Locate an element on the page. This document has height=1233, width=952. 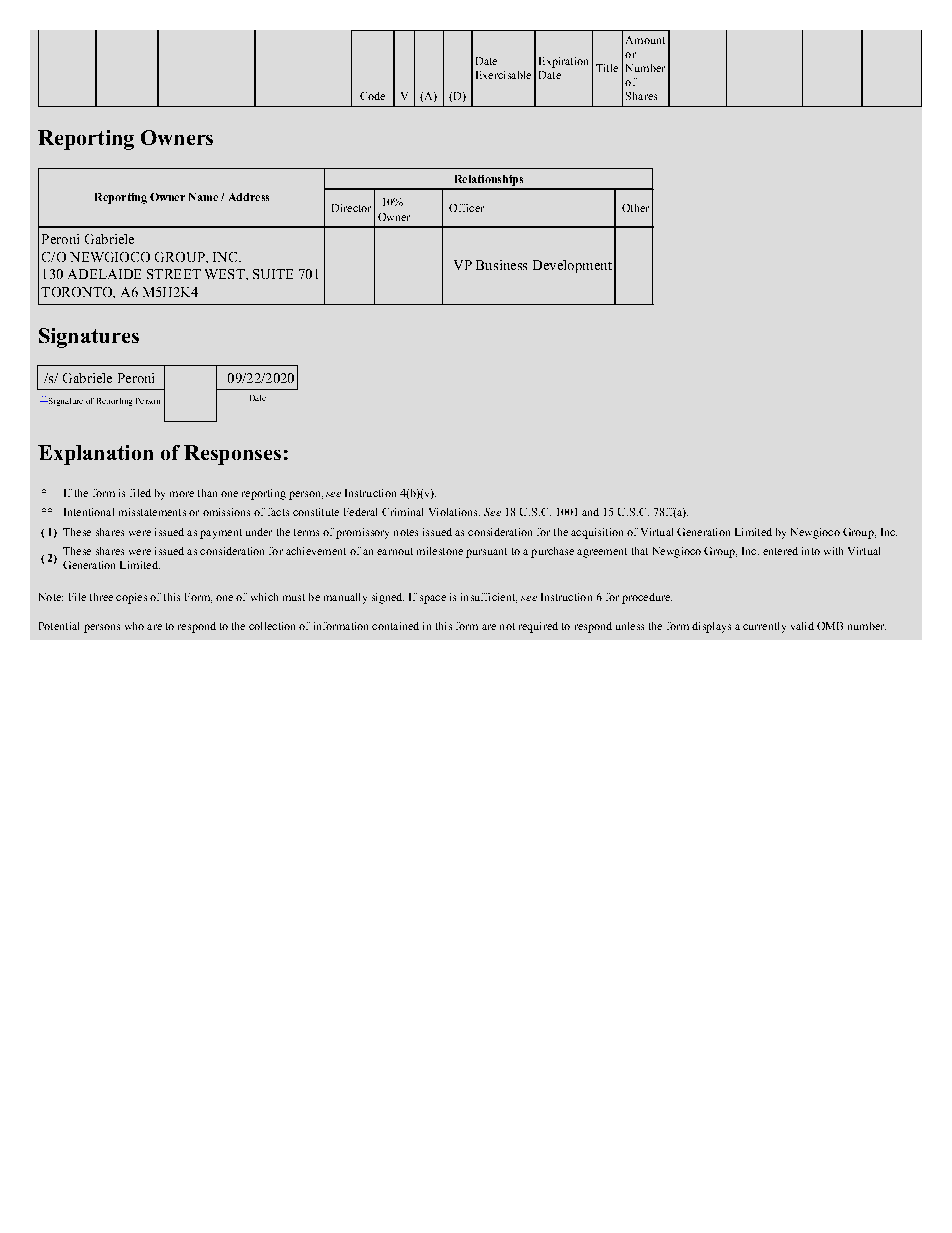
currently is located at coordinates (764, 627).
